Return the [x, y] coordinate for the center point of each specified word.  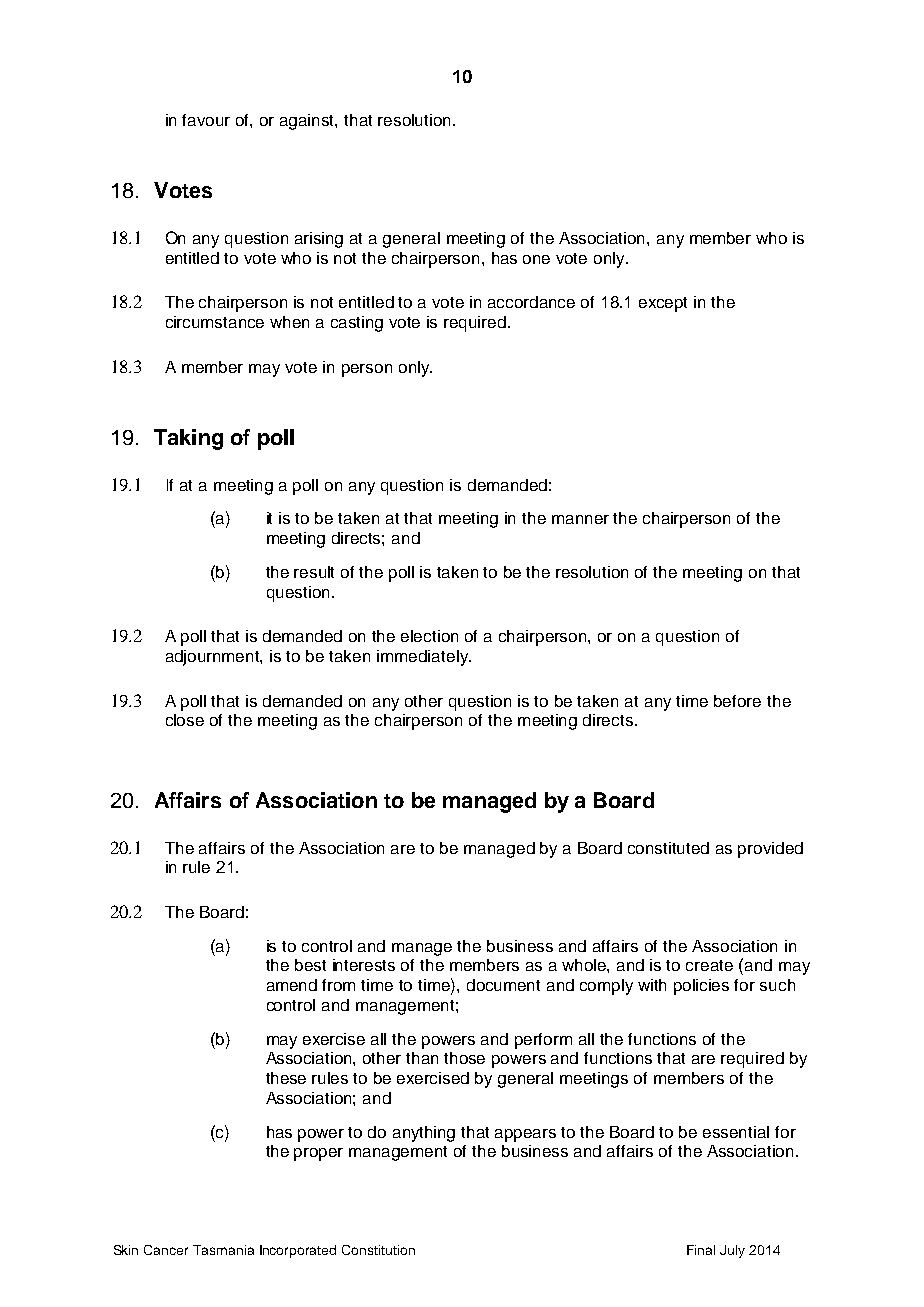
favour [206, 120]
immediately [423, 658]
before [737, 701]
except [663, 304]
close [185, 720]
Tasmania [223, 1250]
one [536, 259]
